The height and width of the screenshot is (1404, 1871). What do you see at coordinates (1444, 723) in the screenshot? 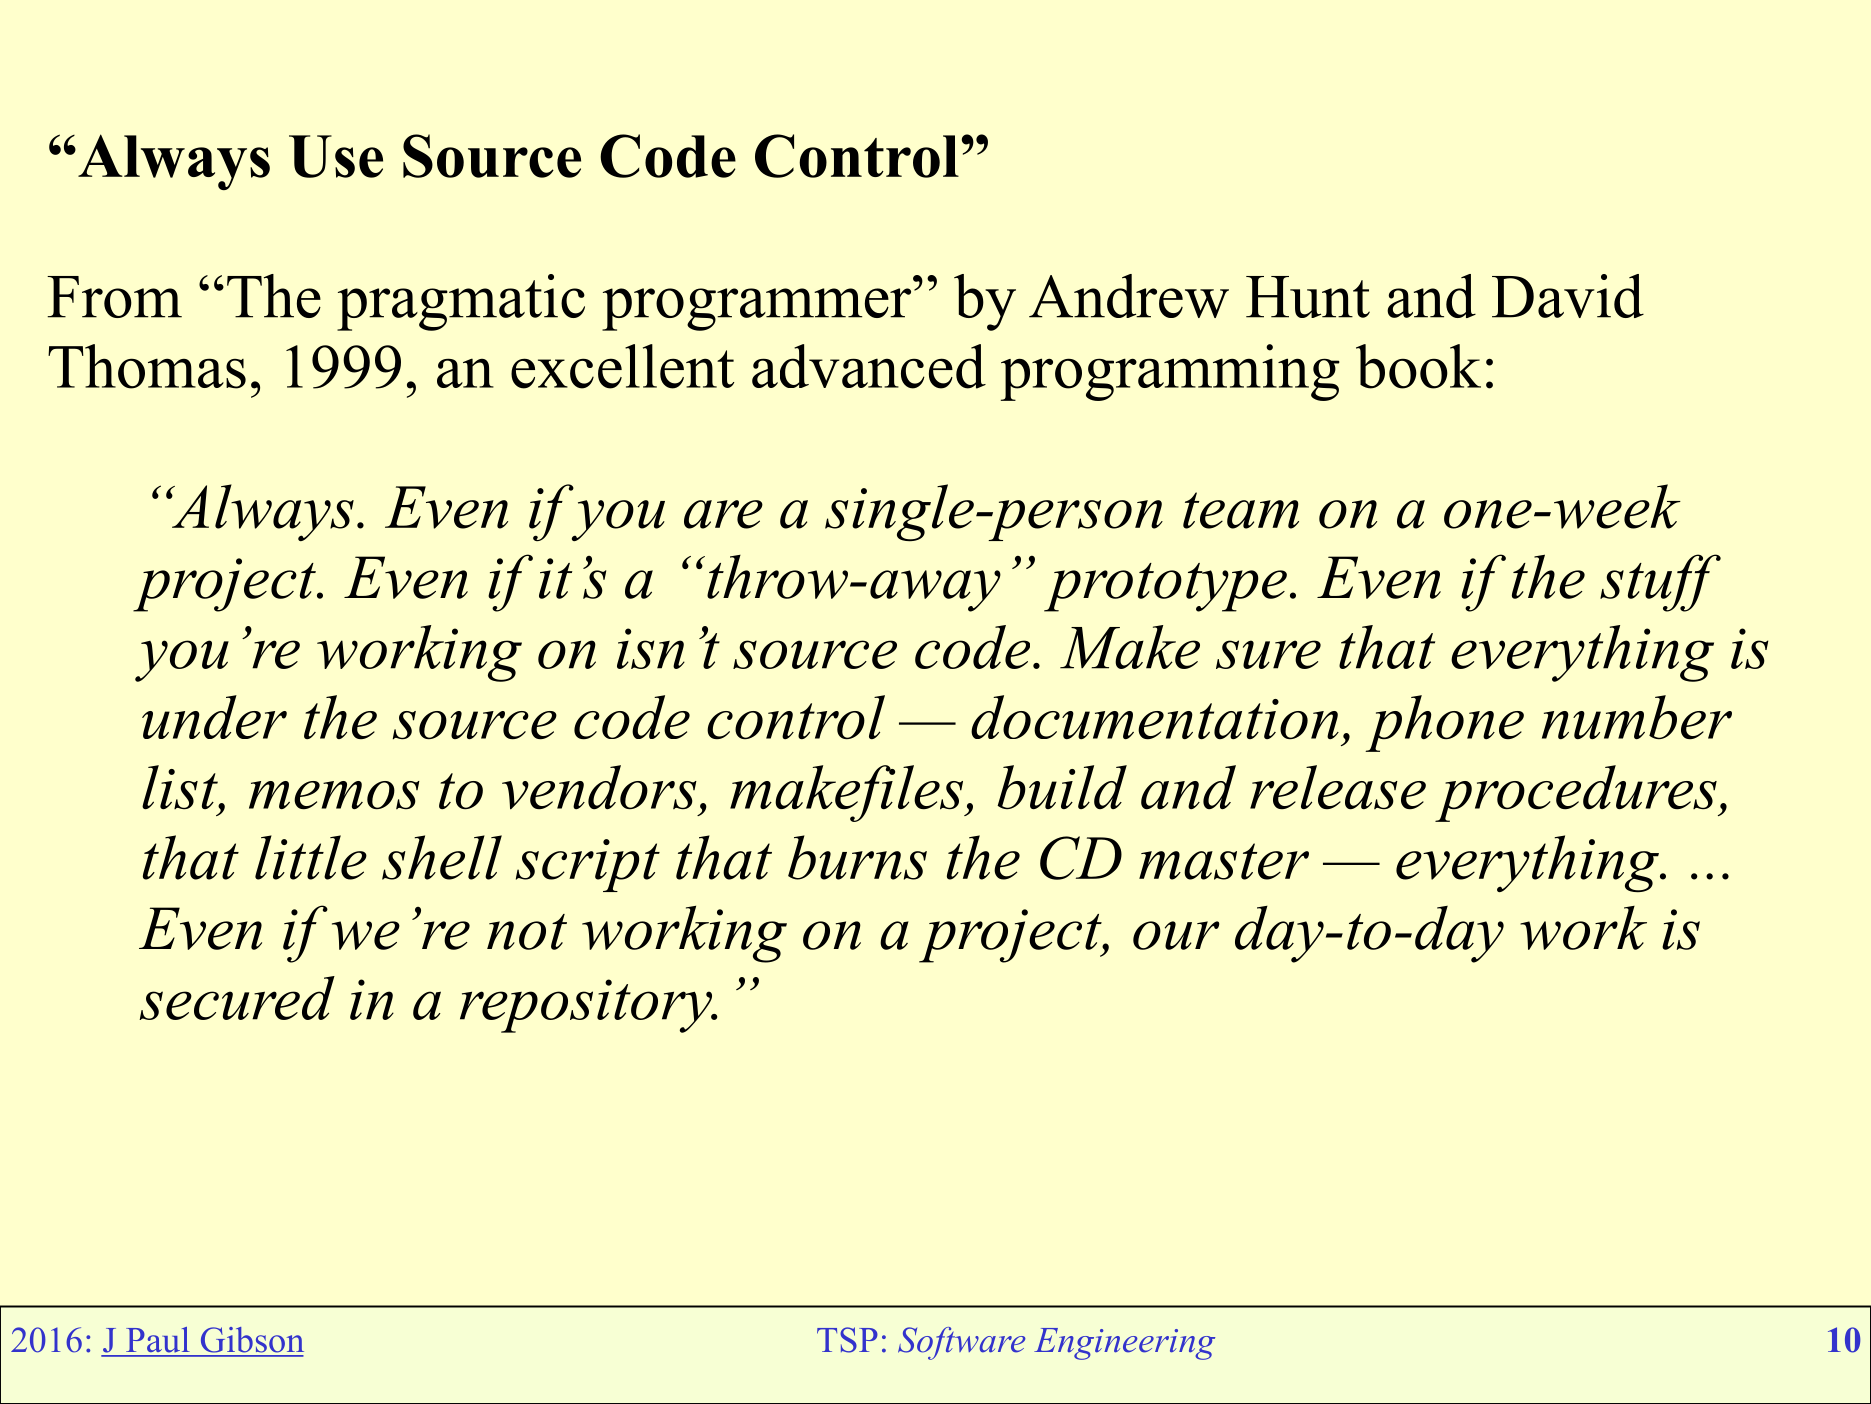
I see `phone` at bounding box center [1444, 723].
